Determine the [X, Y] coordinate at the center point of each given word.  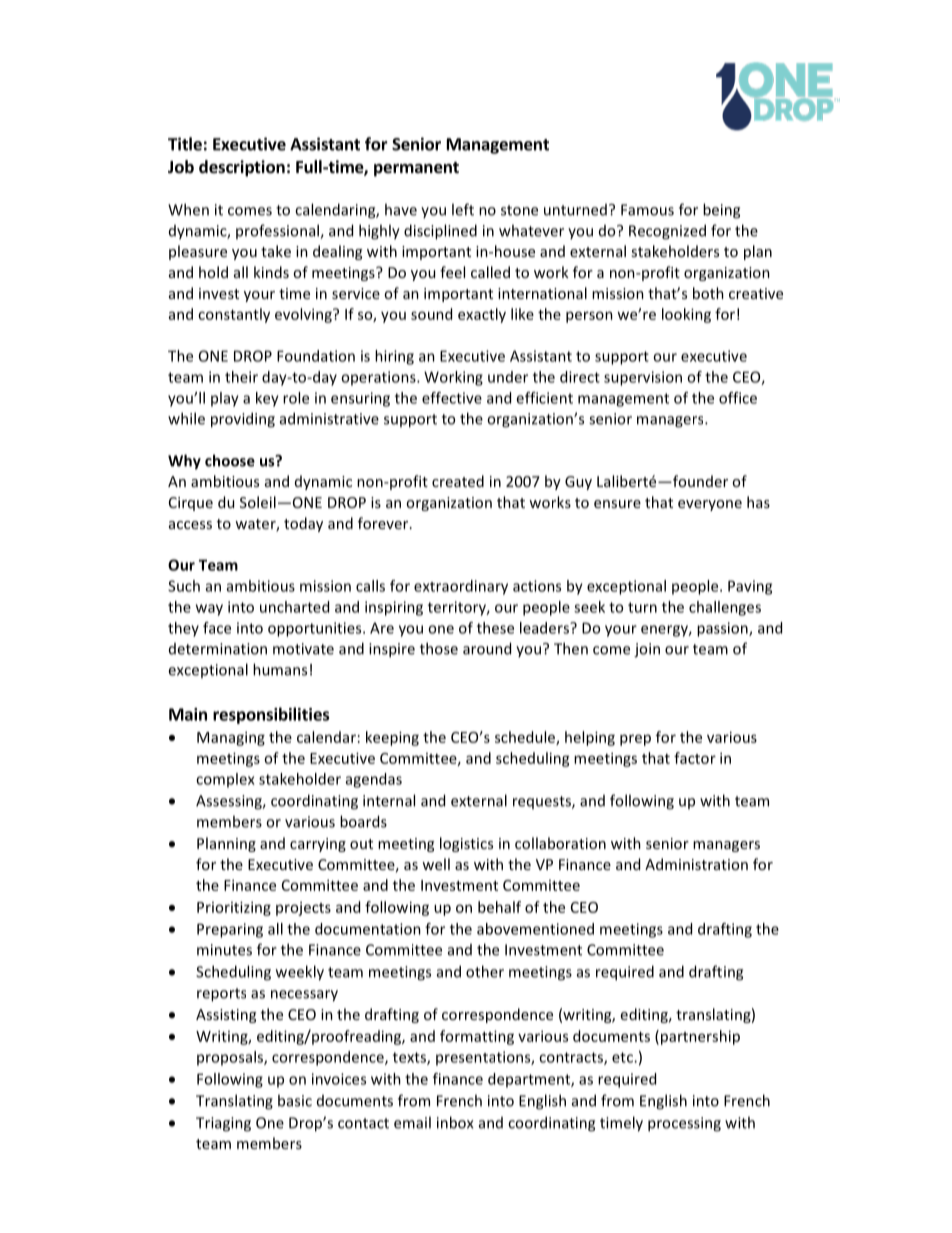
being [721, 211]
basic [295, 1100]
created [458, 481]
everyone [710, 505]
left [463, 209]
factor [695, 758]
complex [225, 780]
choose [230, 460]
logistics [466, 844]
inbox [455, 1122]
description [242, 168]
